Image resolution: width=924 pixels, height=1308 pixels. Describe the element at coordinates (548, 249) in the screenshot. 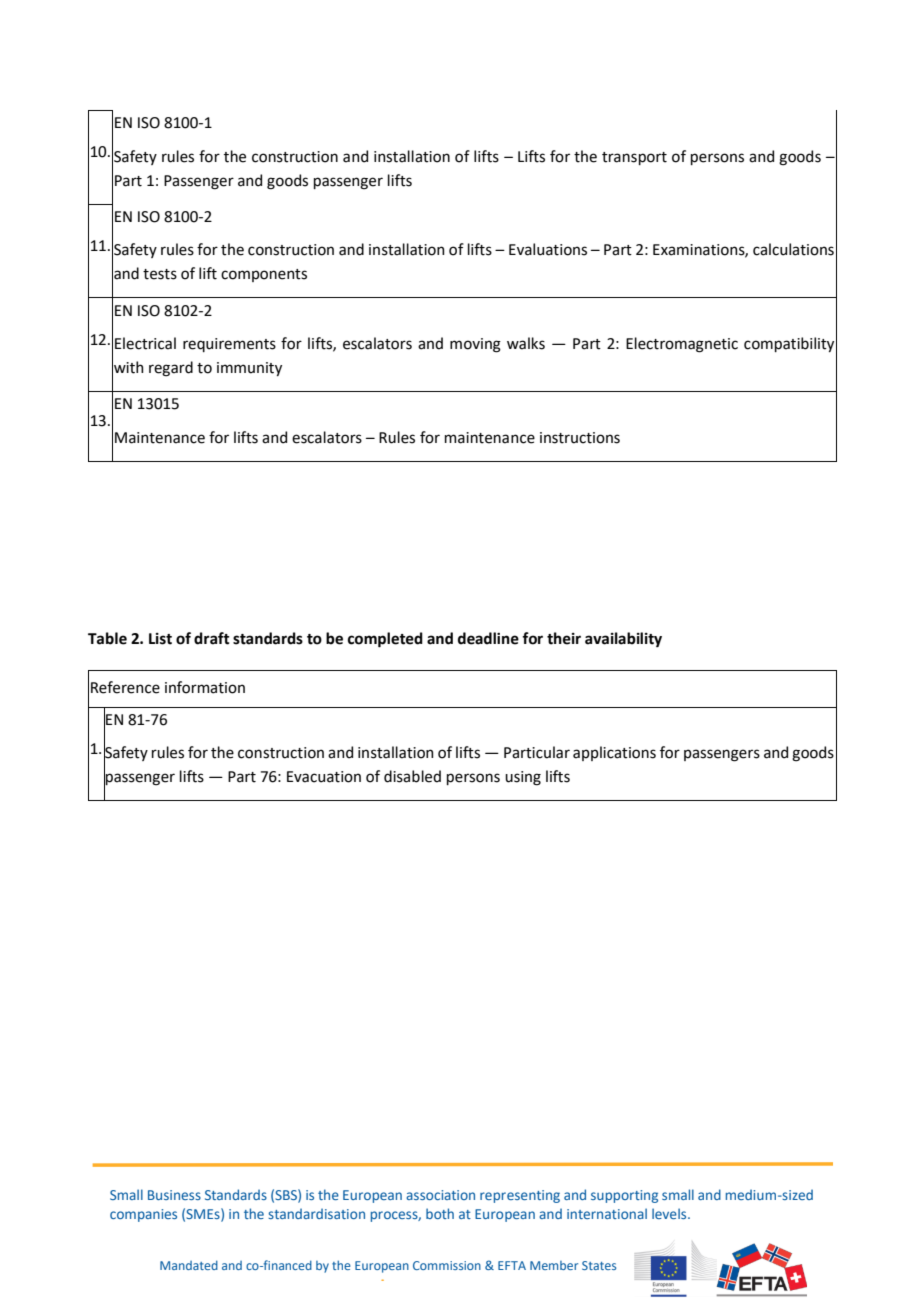

I see `Evaluations` at that location.
